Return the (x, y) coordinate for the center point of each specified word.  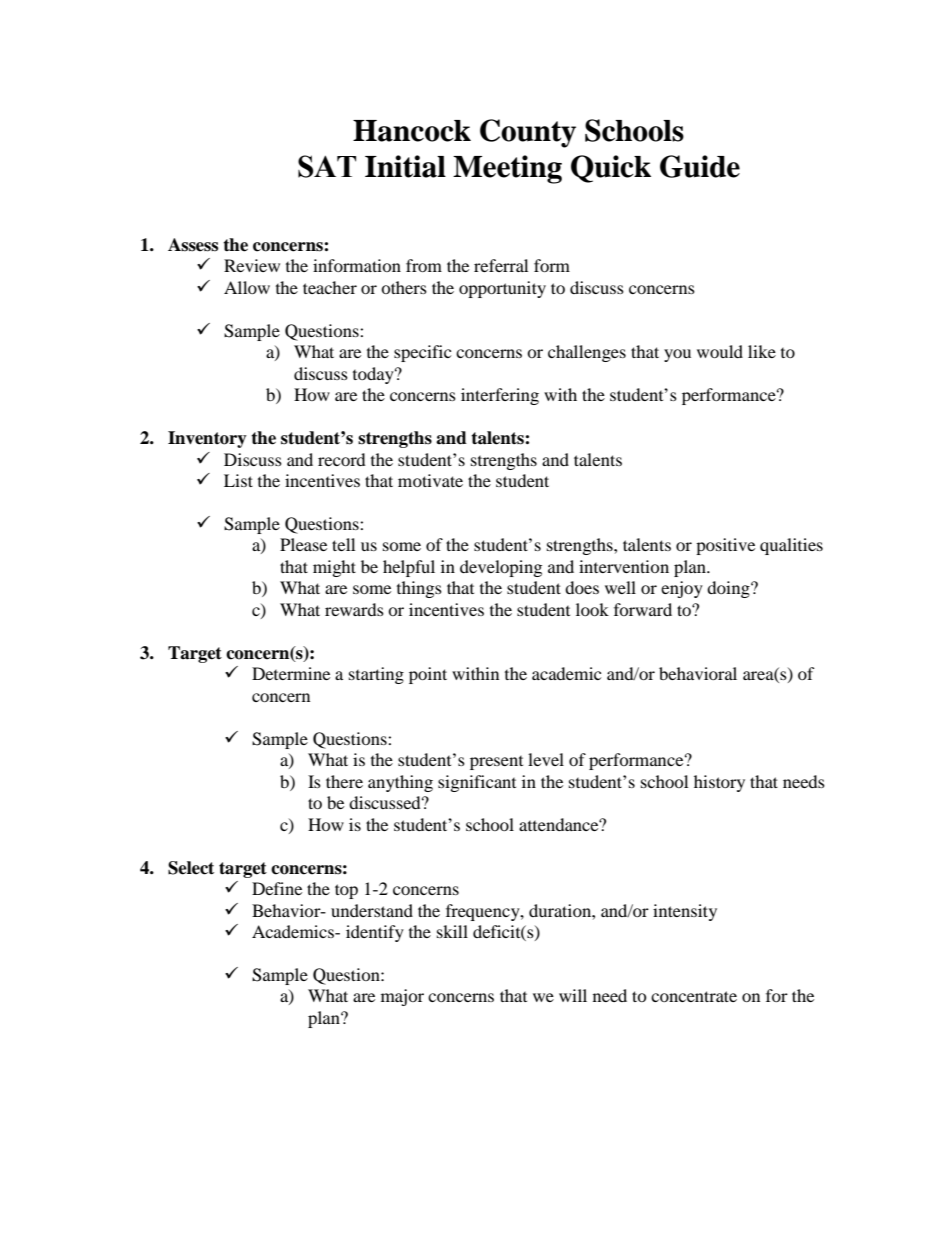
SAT (327, 166)
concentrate (694, 996)
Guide (700, 166)
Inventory (207, 439)
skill (452, 931)
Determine (291, 673)
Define (277, 888)
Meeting (507, 169)
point (428, 675)
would (720, 351)
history (719, 783)
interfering (500, 396)
